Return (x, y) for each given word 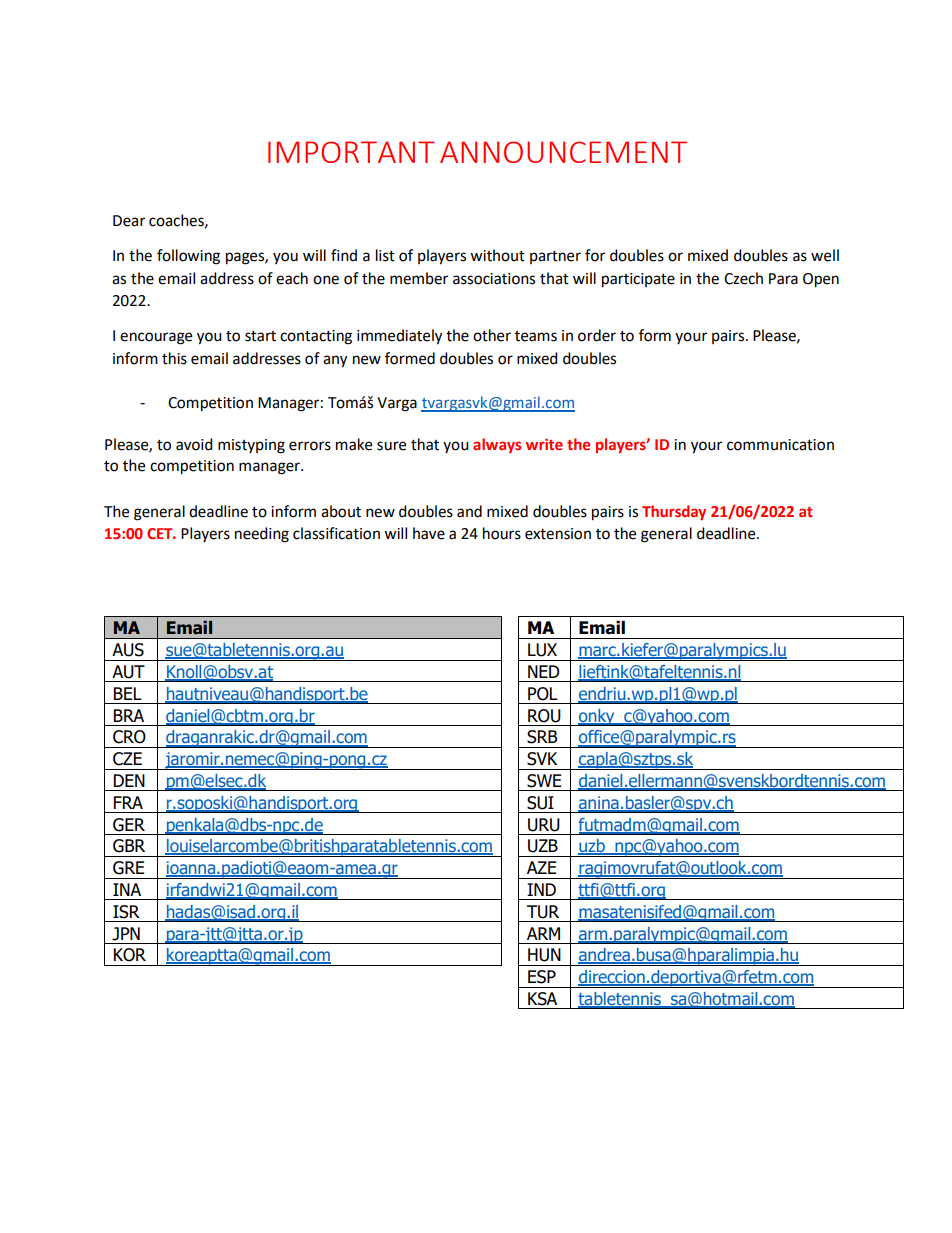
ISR (126, 912)
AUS (128, 650)
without (497, 255)
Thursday (674, 512)
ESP (542, 977)
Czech (743, 278)
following (188, 257)
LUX (542, 650)
